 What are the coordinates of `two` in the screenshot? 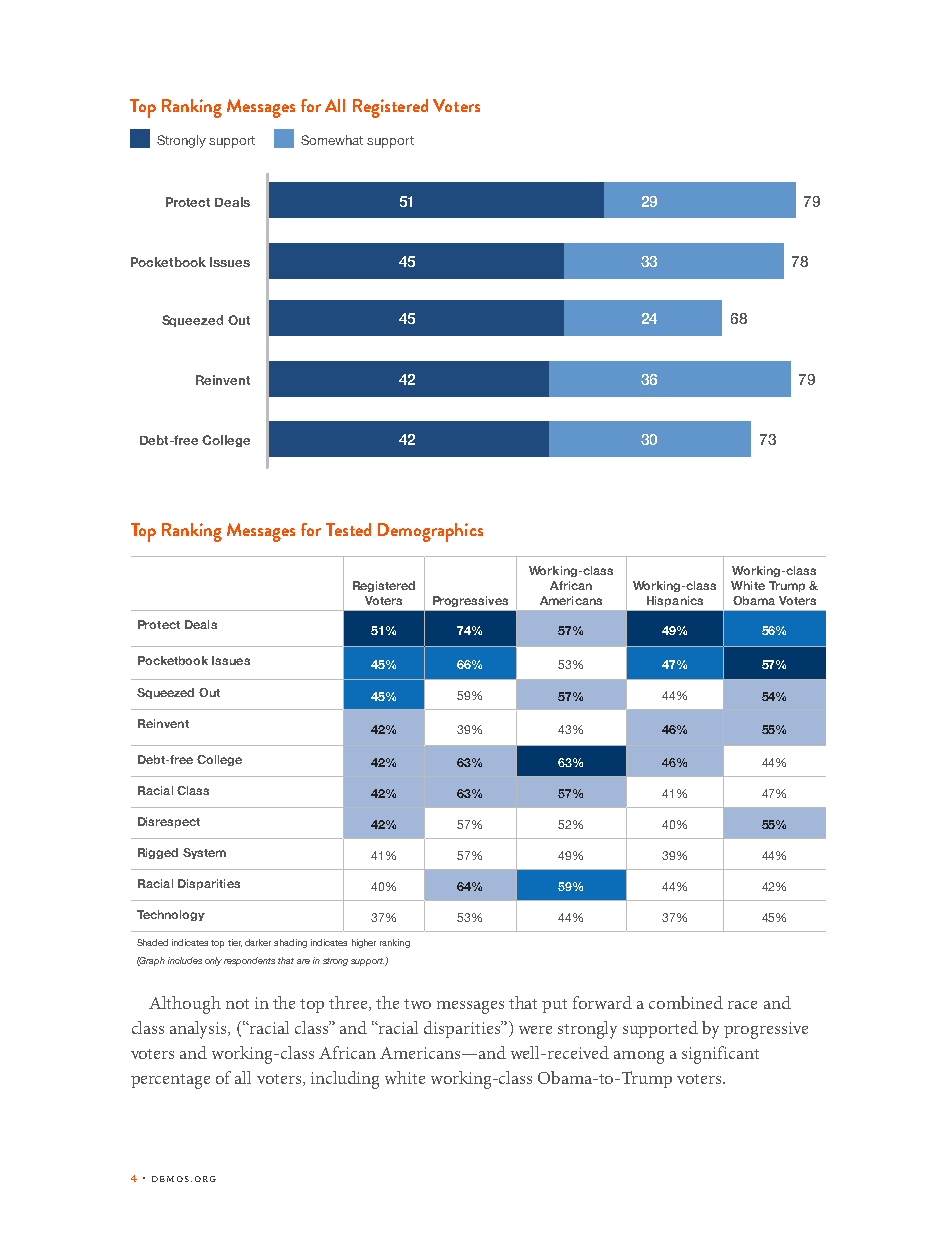 It's located at (417, 1004).
